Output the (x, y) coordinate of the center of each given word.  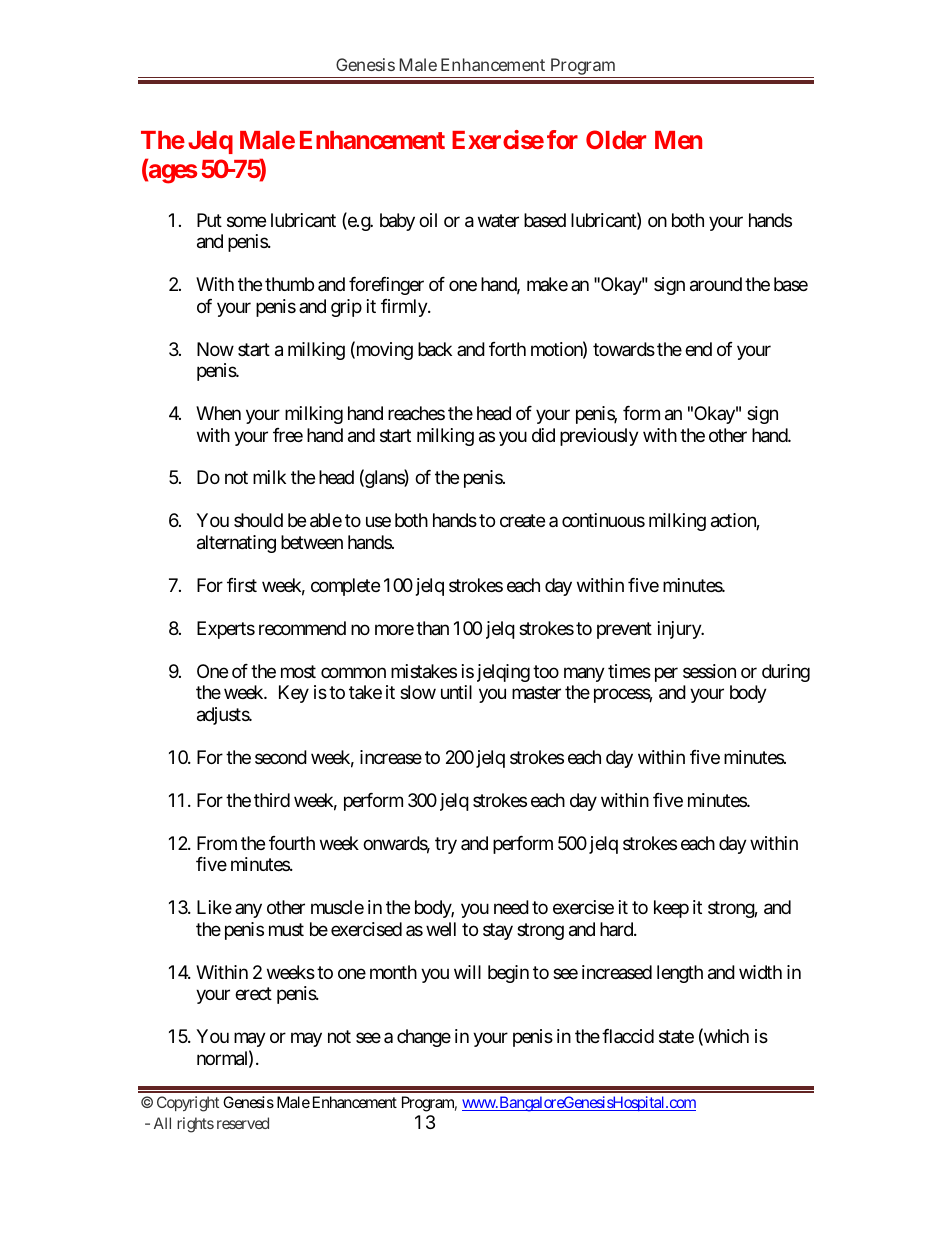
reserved (243, 1123)
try (446, 845)
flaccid (628, 1036)
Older (616, 139)
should (258, 520)
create (522, 521)
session (709, 671)
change (424, 1038)
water (498, 220)
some (246, 221)
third (272, 800)
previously (599, 437)
